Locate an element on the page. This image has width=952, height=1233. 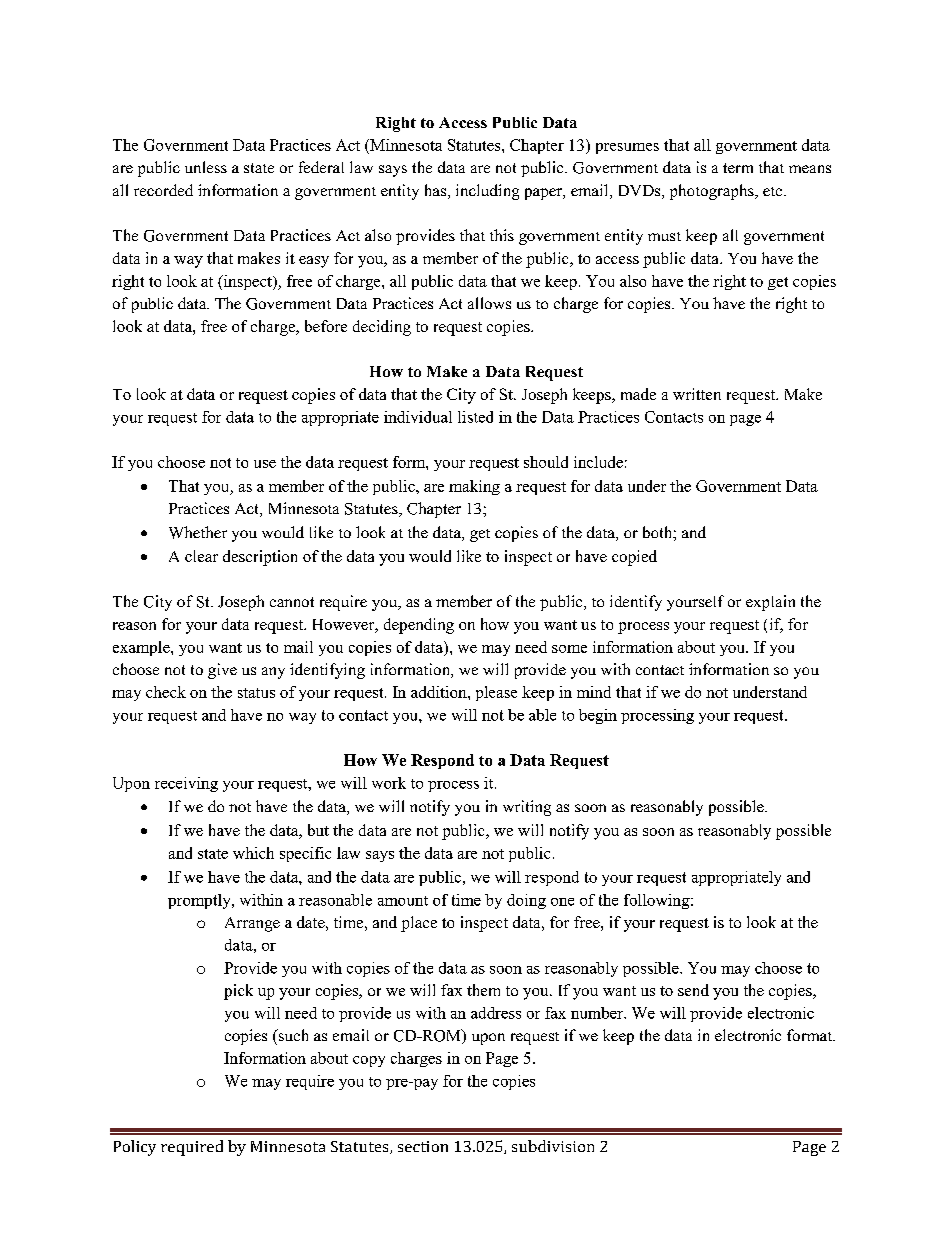
unless is located at coordinates (206, 167).
